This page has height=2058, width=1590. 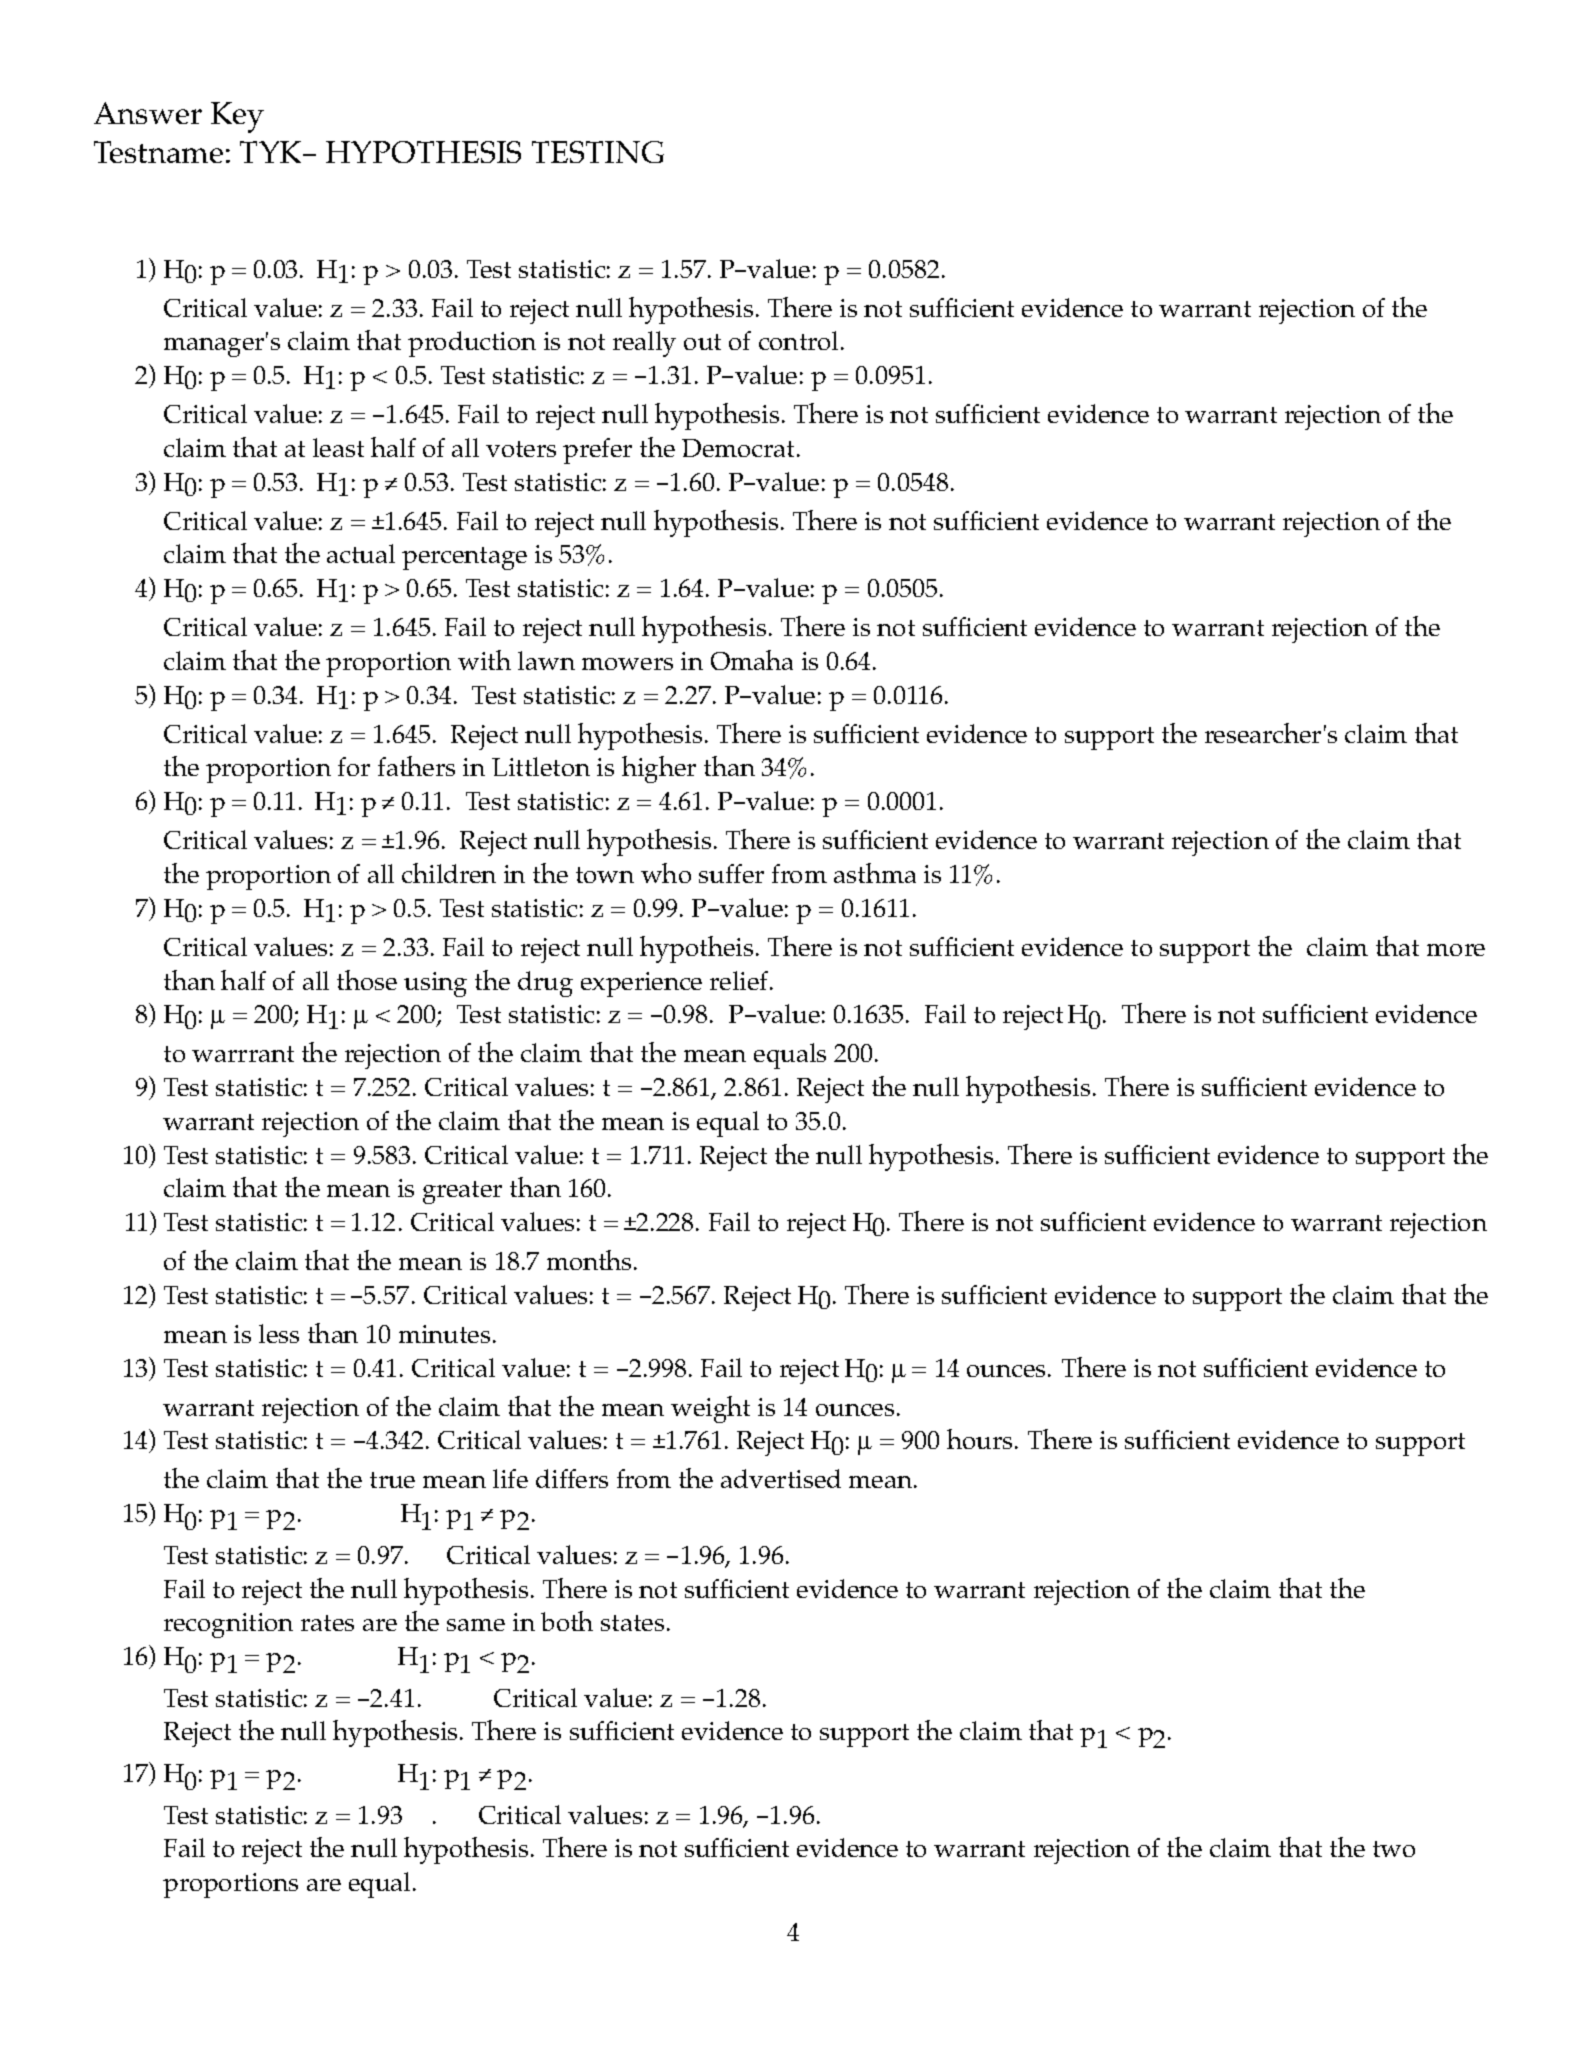 I want to click on Key, so click(x=237, y=117).
